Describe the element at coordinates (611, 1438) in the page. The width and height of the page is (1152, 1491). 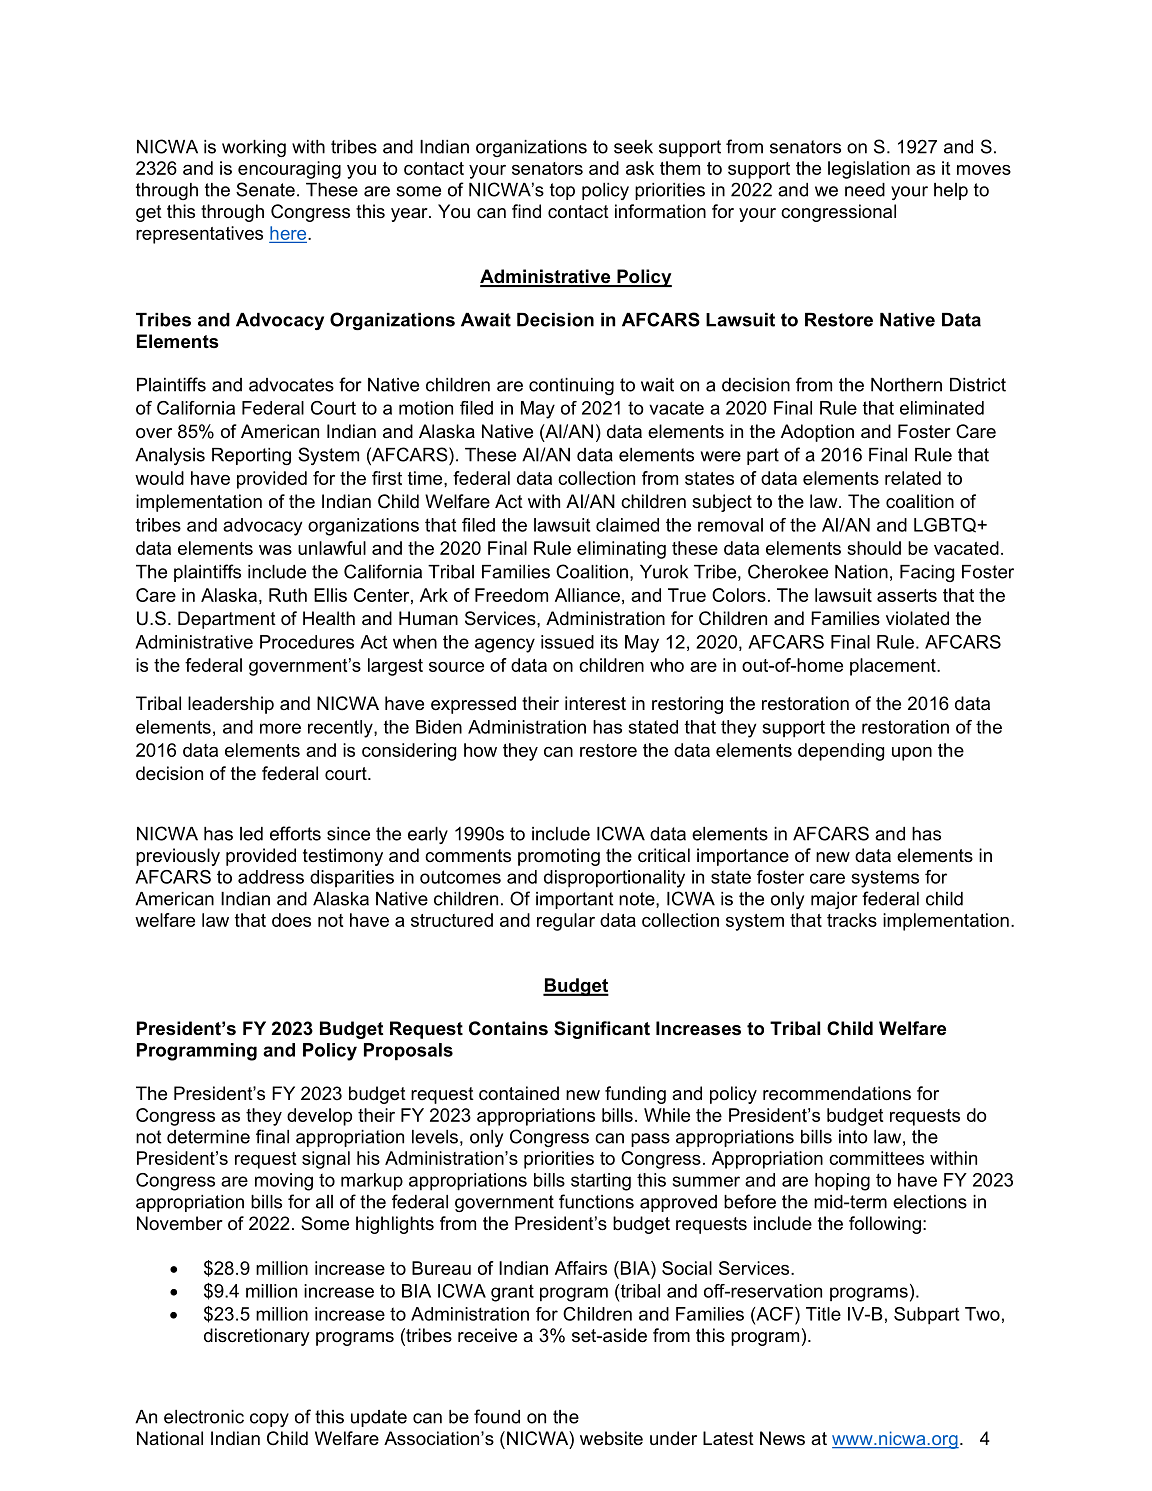
I see `website` at that location.
